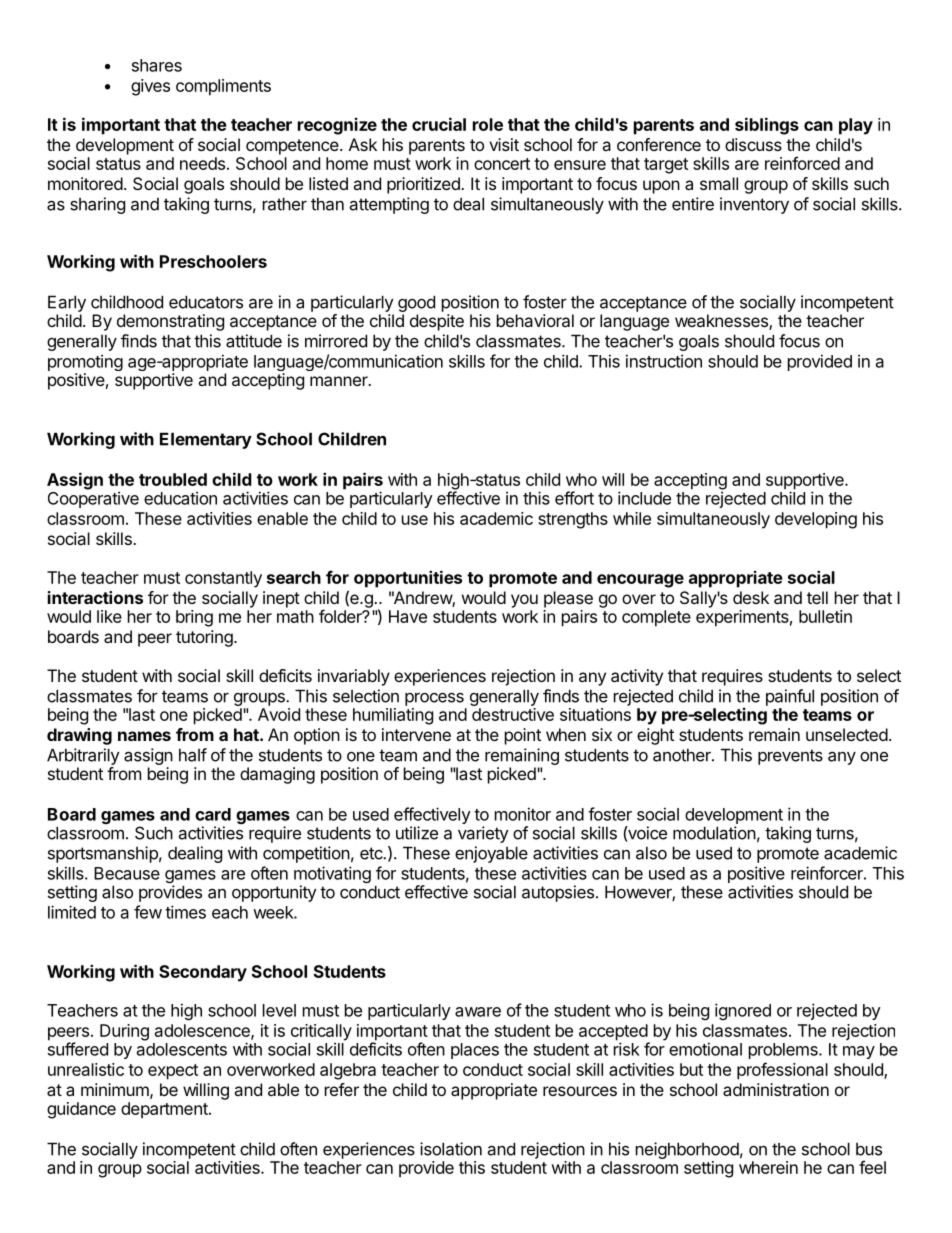 The height and width of the screenshot is (1233, 952). What do you see at coordinates (170, 322) in the screenshot?
I see `demonstrating` at bounding box center [170, 322].
